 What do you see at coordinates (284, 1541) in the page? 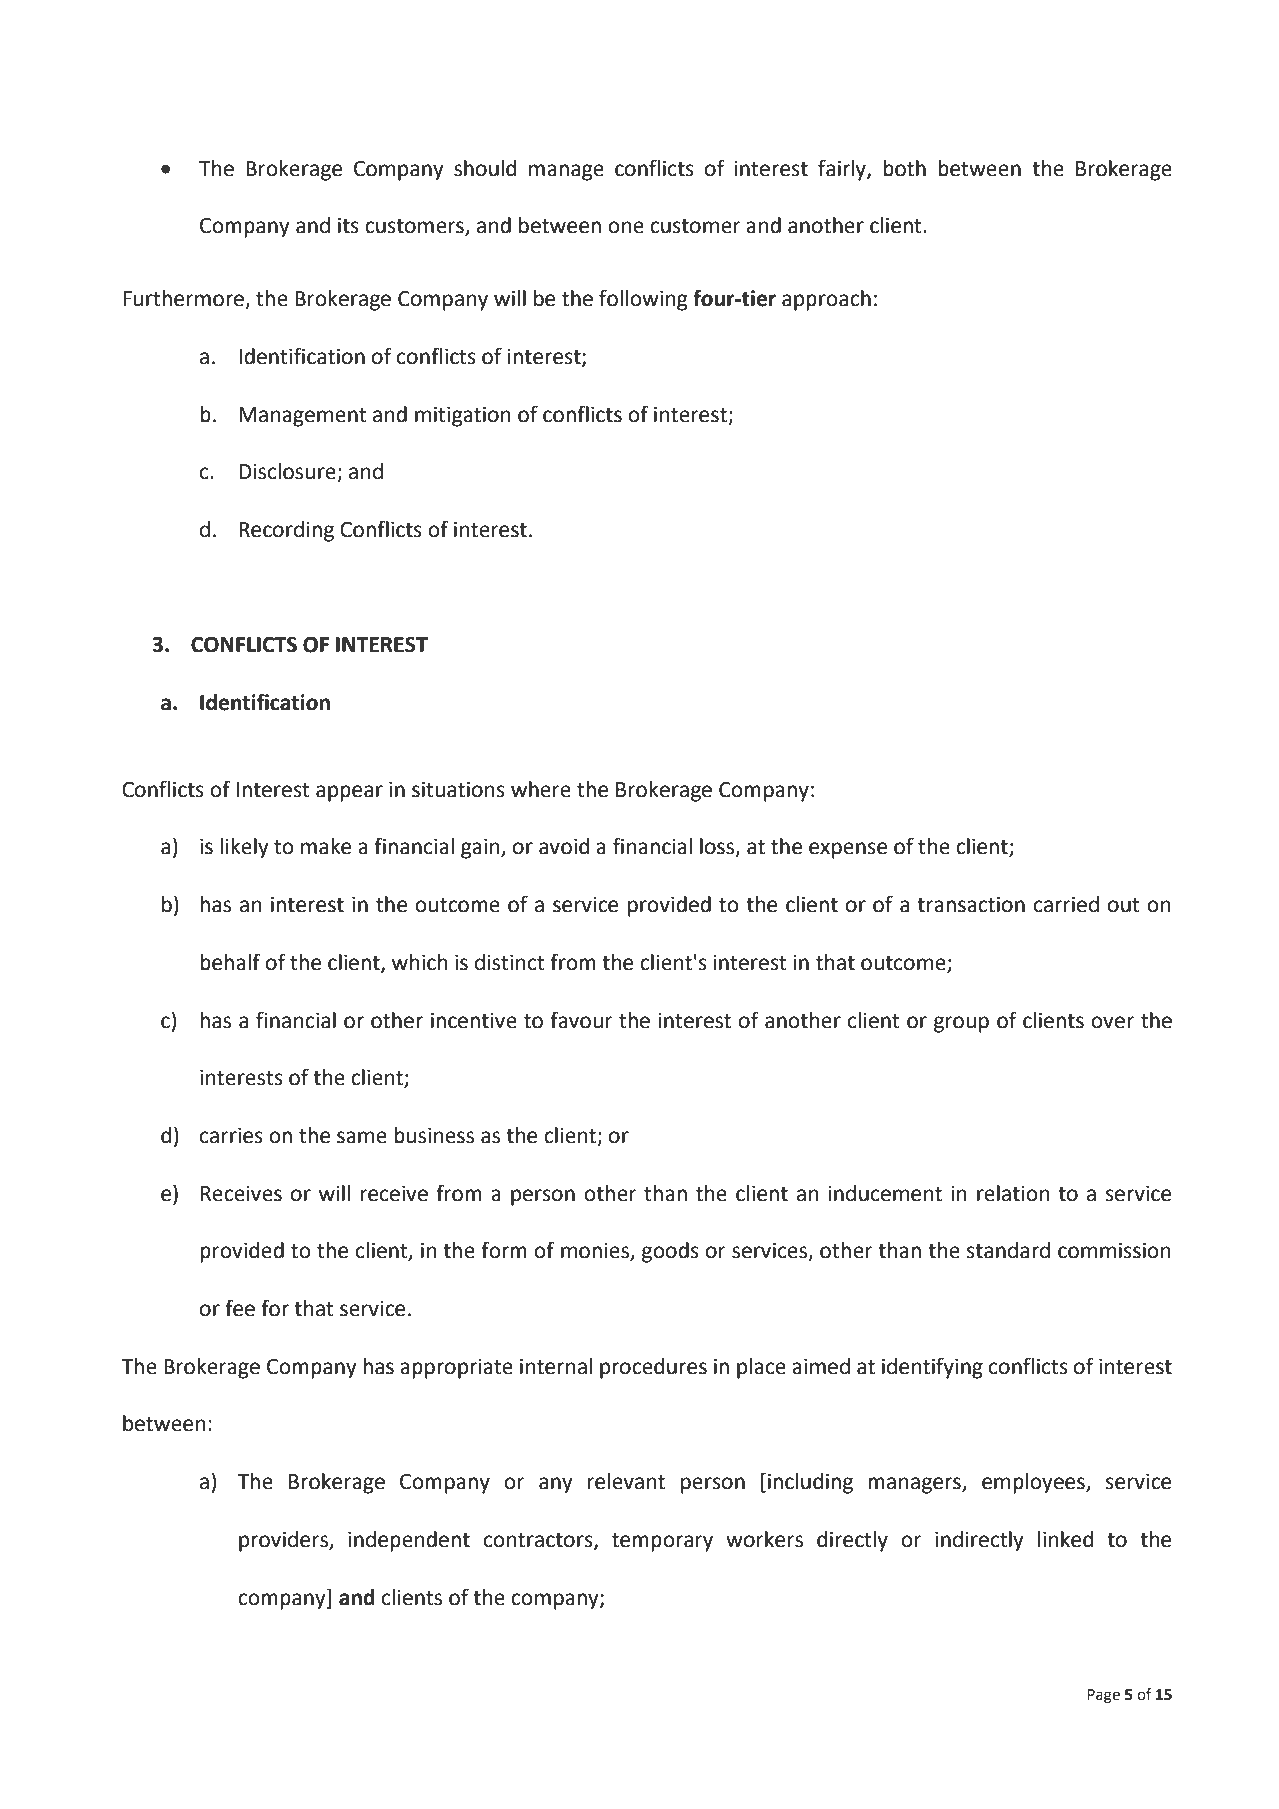
I see `providers` at bounding box center [284, 1541].
